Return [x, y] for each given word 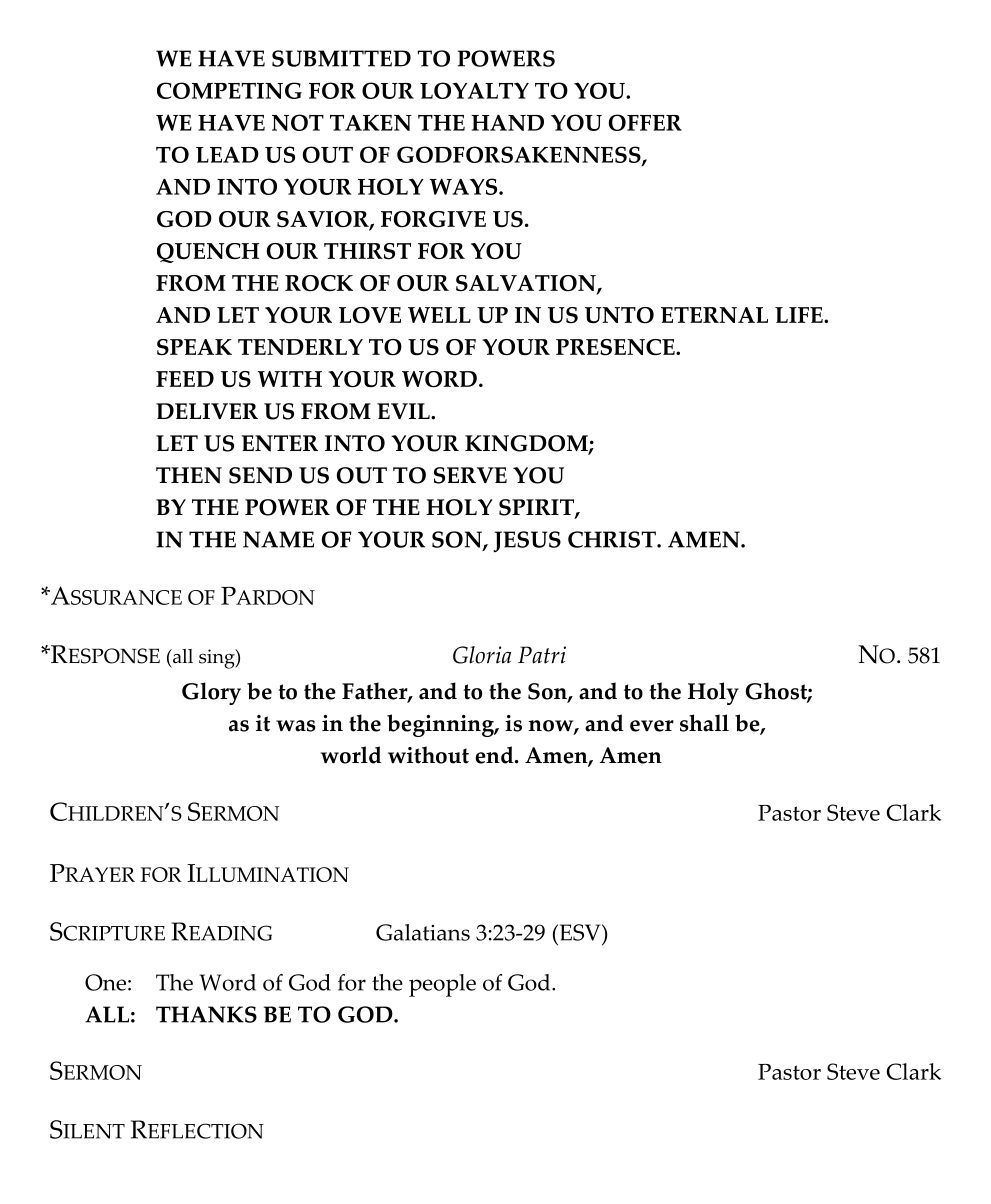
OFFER [645, 122]
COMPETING [229, 90]
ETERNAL [714, 315]
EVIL [404, 411]
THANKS [206, 1014]
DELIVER [207, 411]
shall [704, 723]
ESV [580, 932]
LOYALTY [474, 90]
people [442, 985]
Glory [211, 693]
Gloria [482, 655]
